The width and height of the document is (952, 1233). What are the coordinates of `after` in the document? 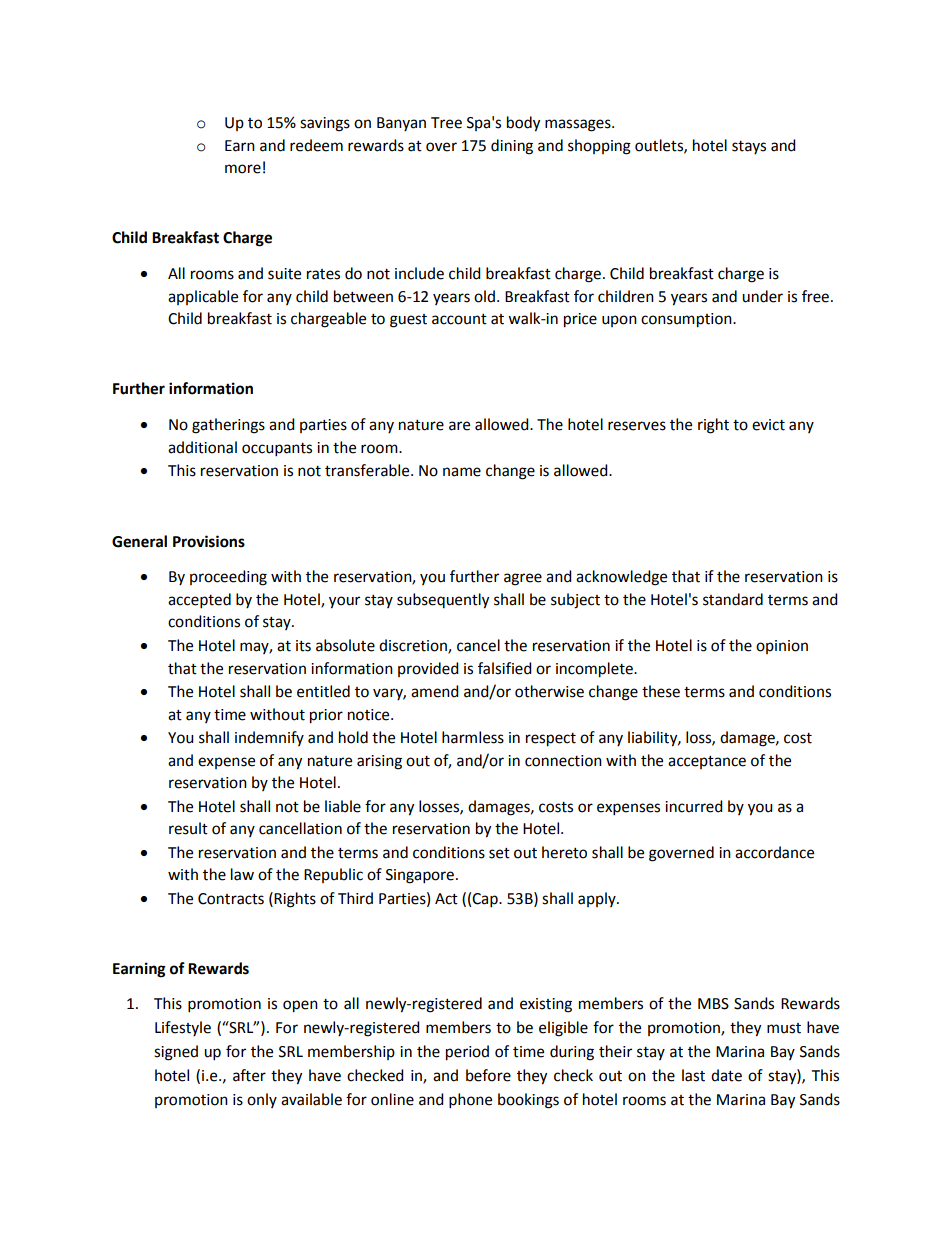 It's located at (249, 1075).
